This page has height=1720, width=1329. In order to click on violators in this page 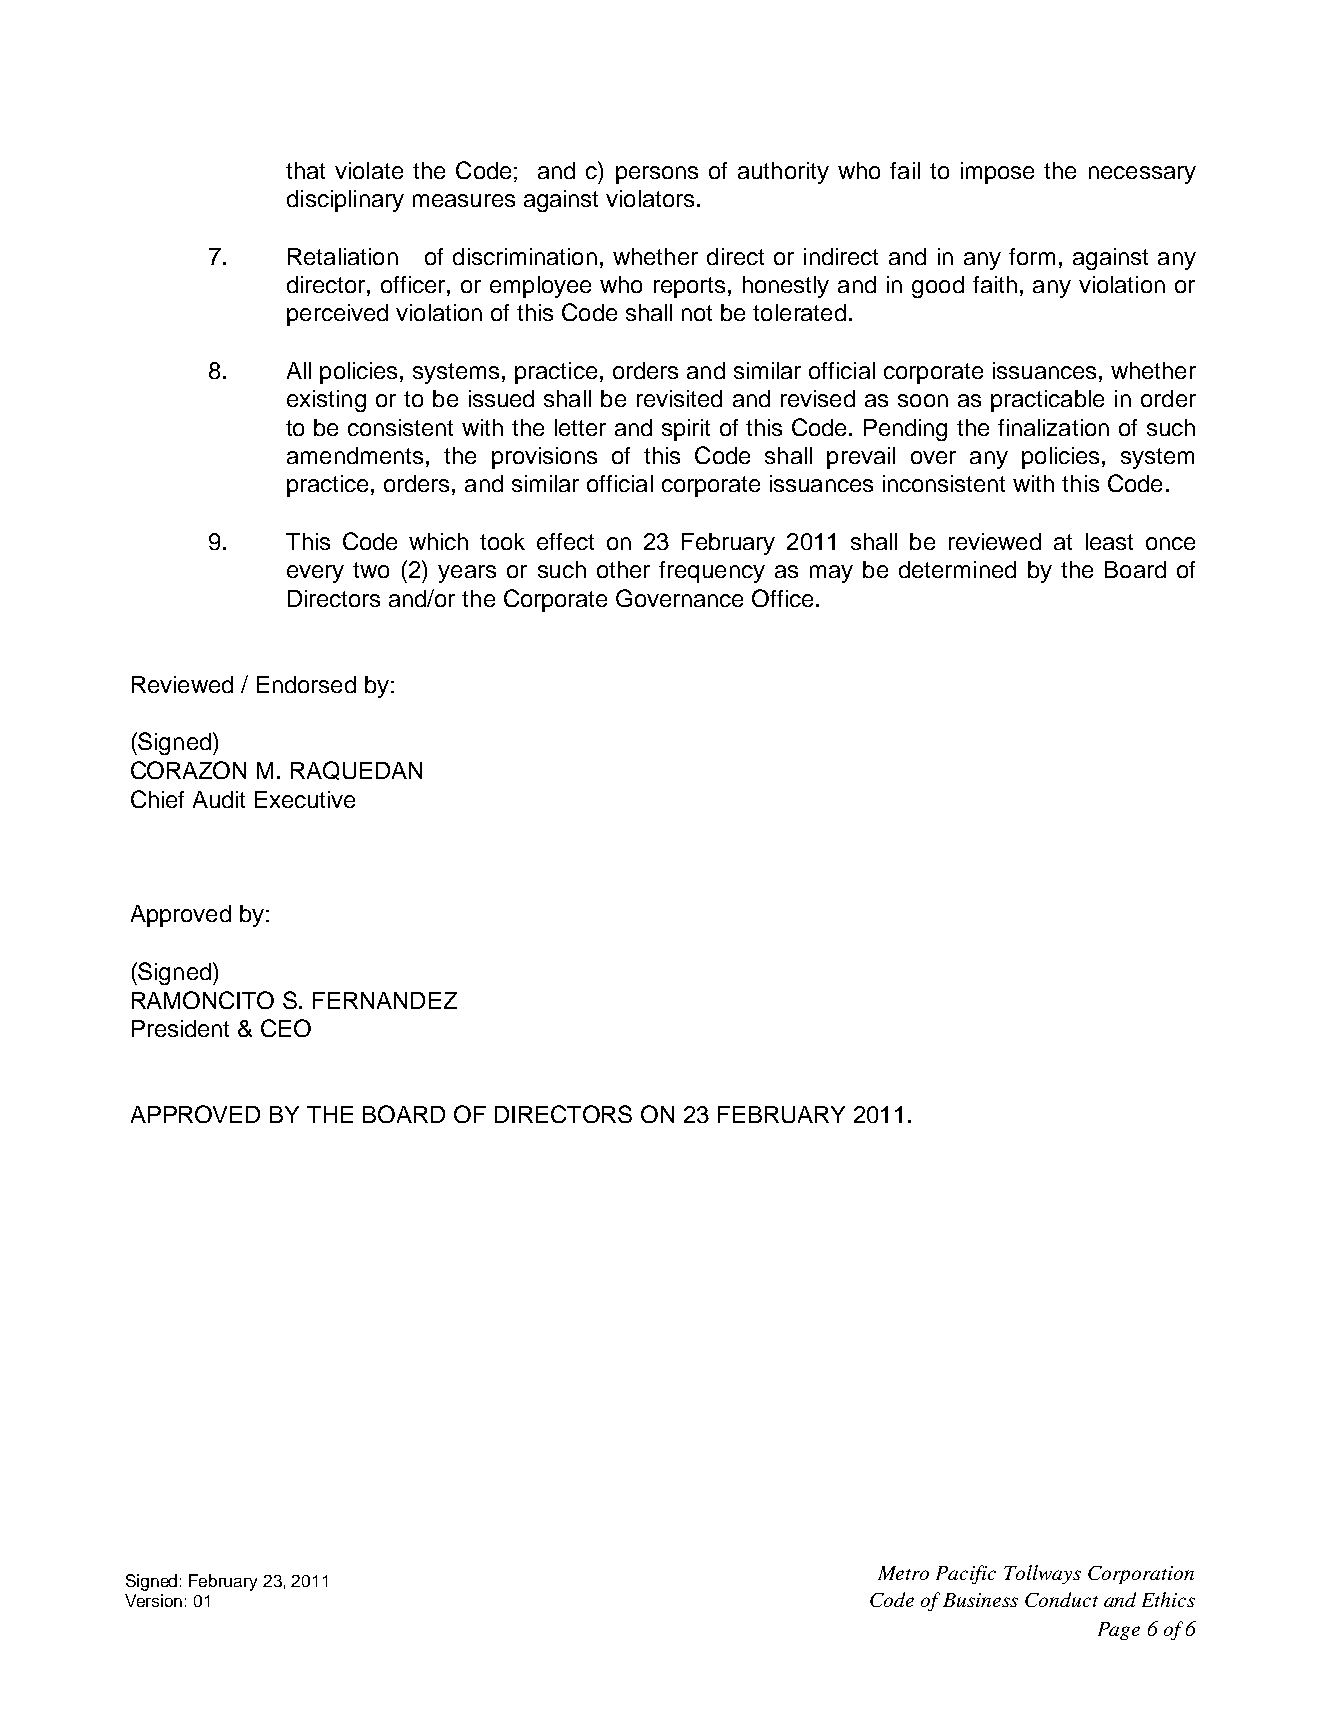, I will do `click(650, 198)`.
